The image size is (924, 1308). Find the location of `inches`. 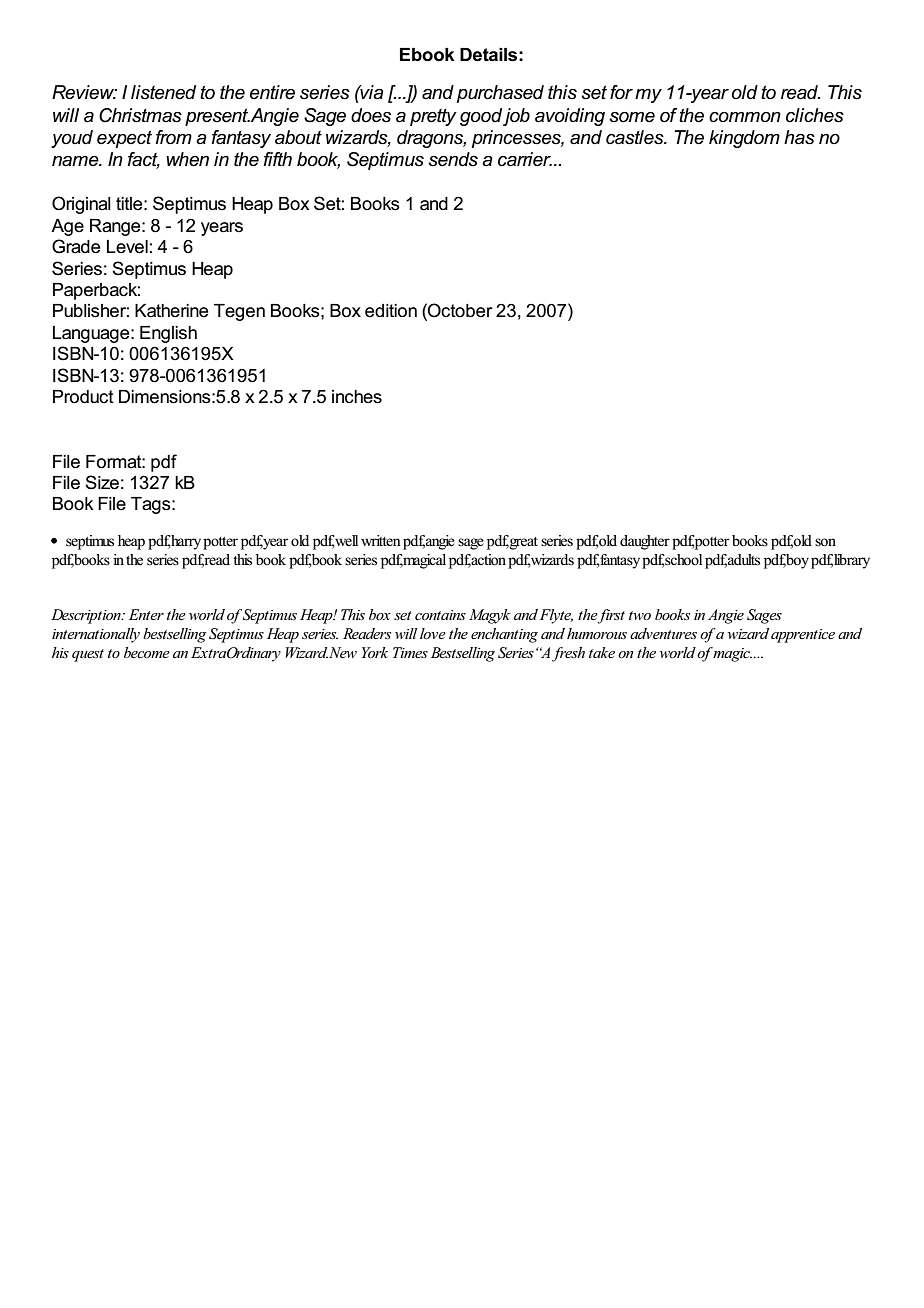

inches is located at coordinates (357, 397).
